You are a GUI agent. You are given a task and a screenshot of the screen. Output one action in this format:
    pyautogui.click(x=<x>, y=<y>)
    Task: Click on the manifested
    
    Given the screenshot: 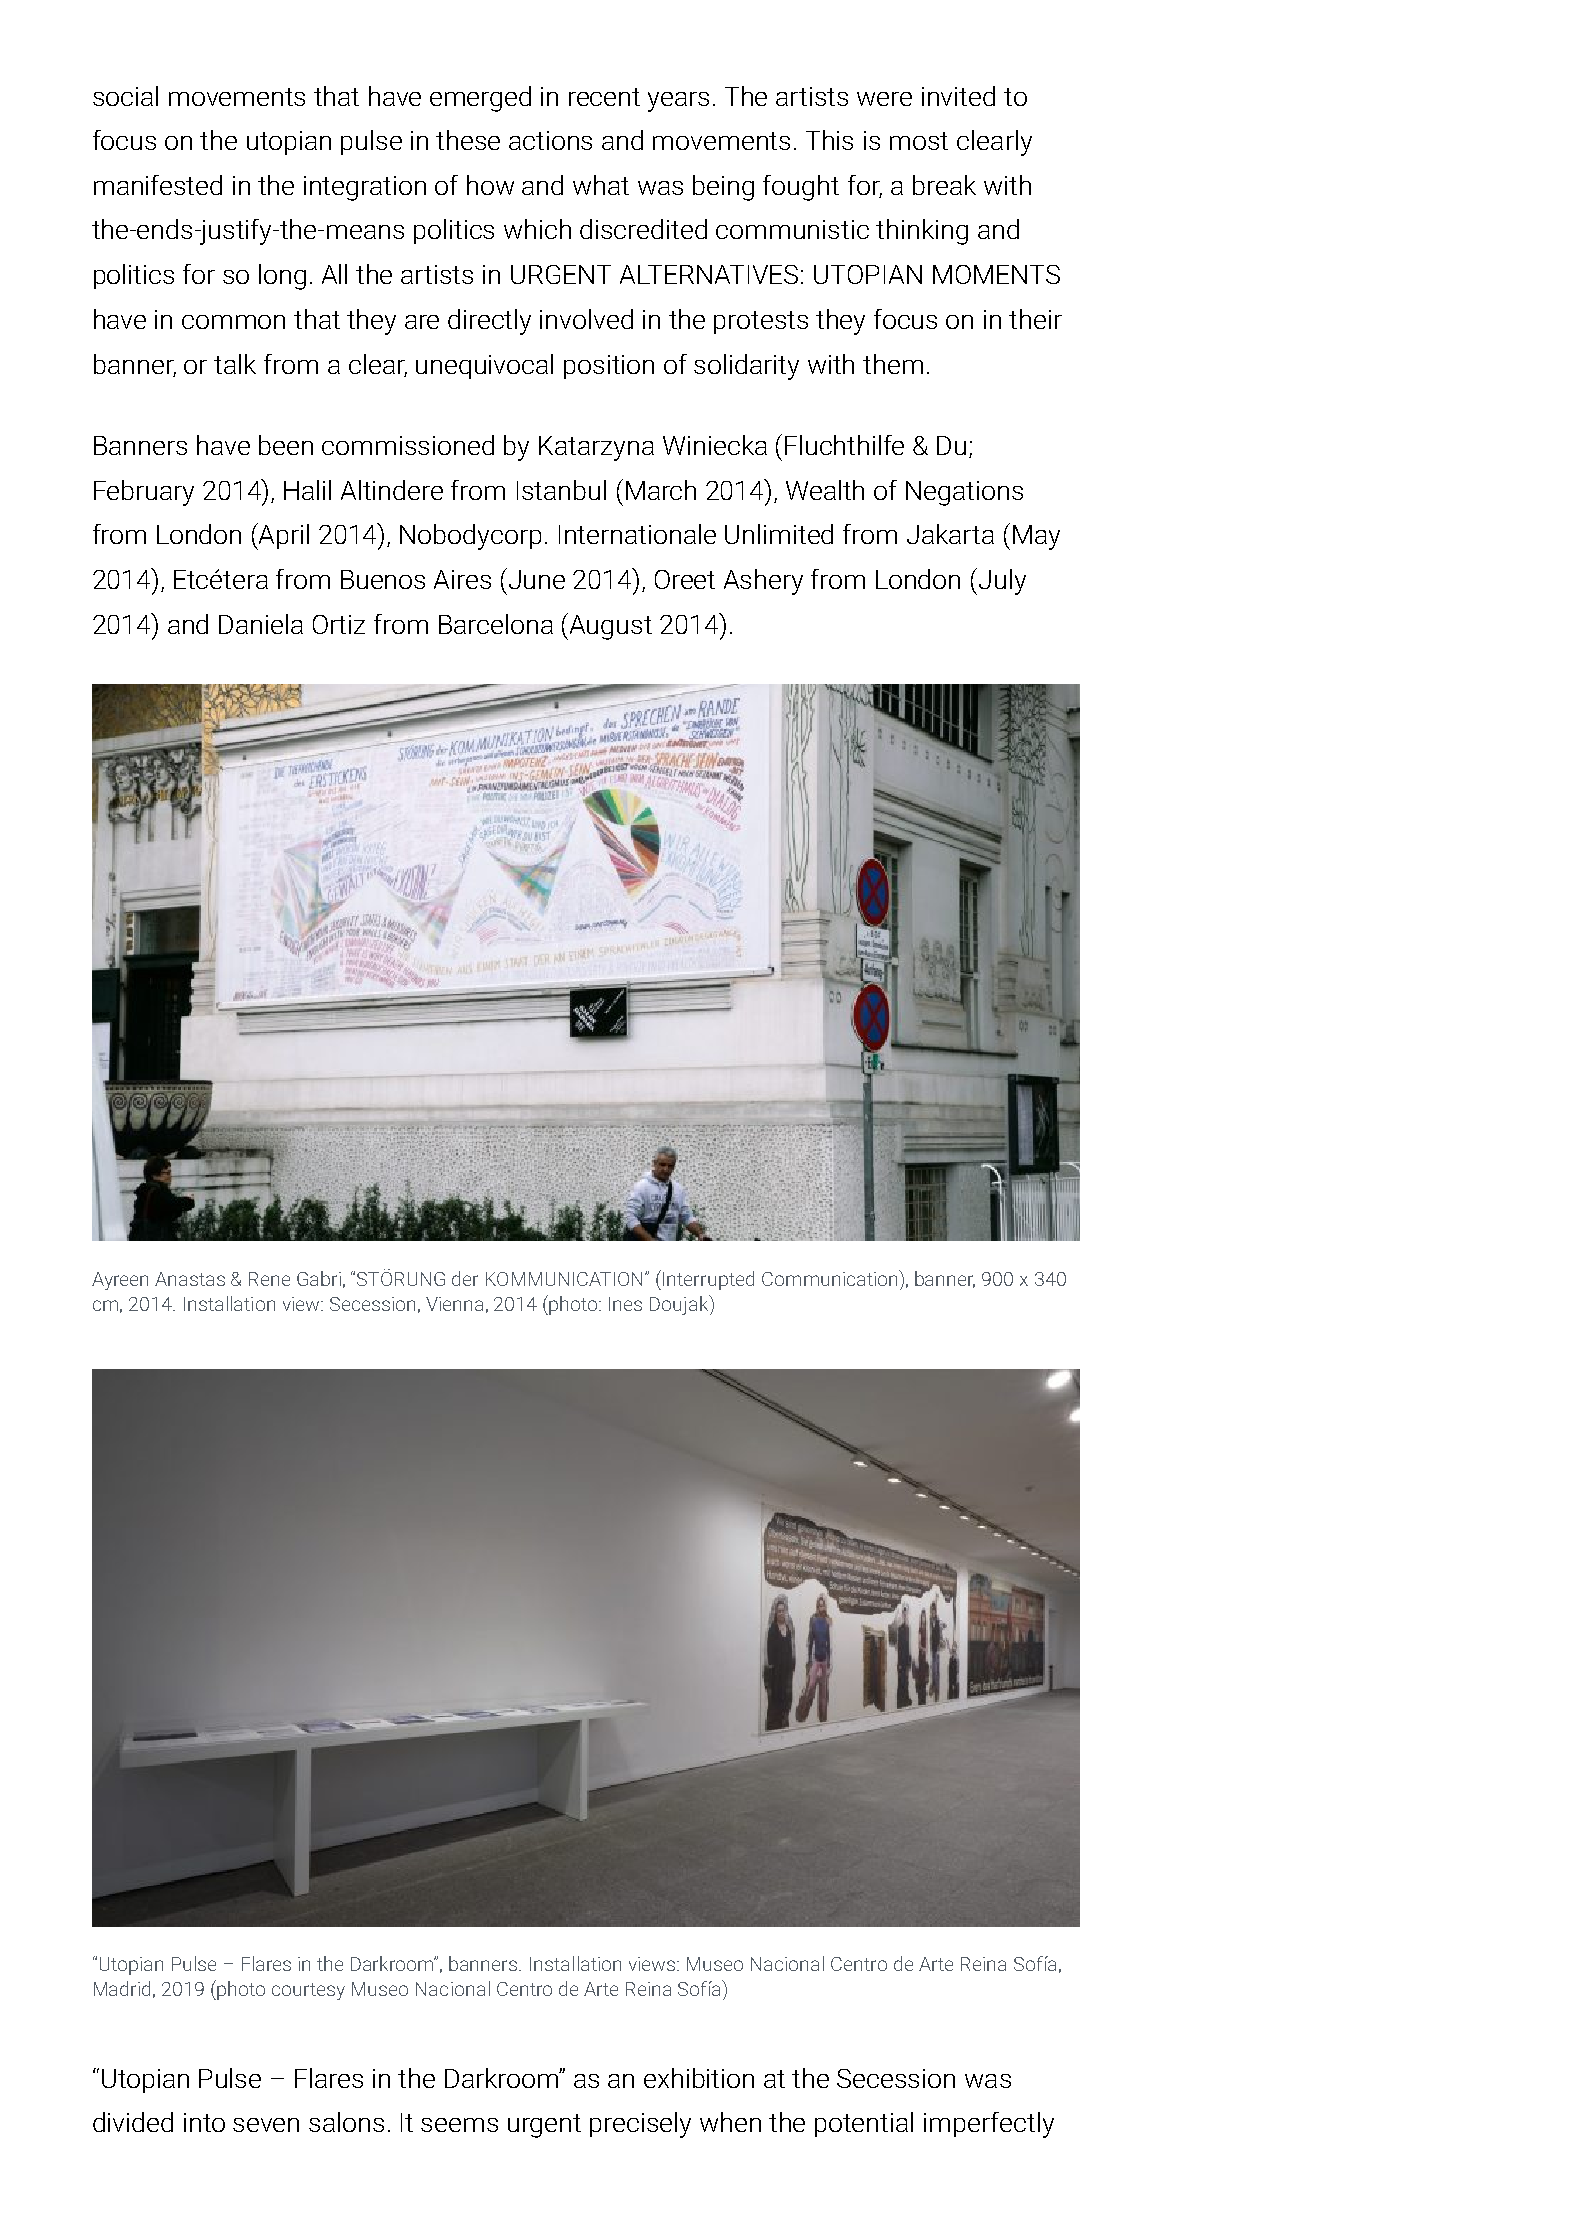 What is the action you would take?
    pyautogui.click(x=158, y=185)
